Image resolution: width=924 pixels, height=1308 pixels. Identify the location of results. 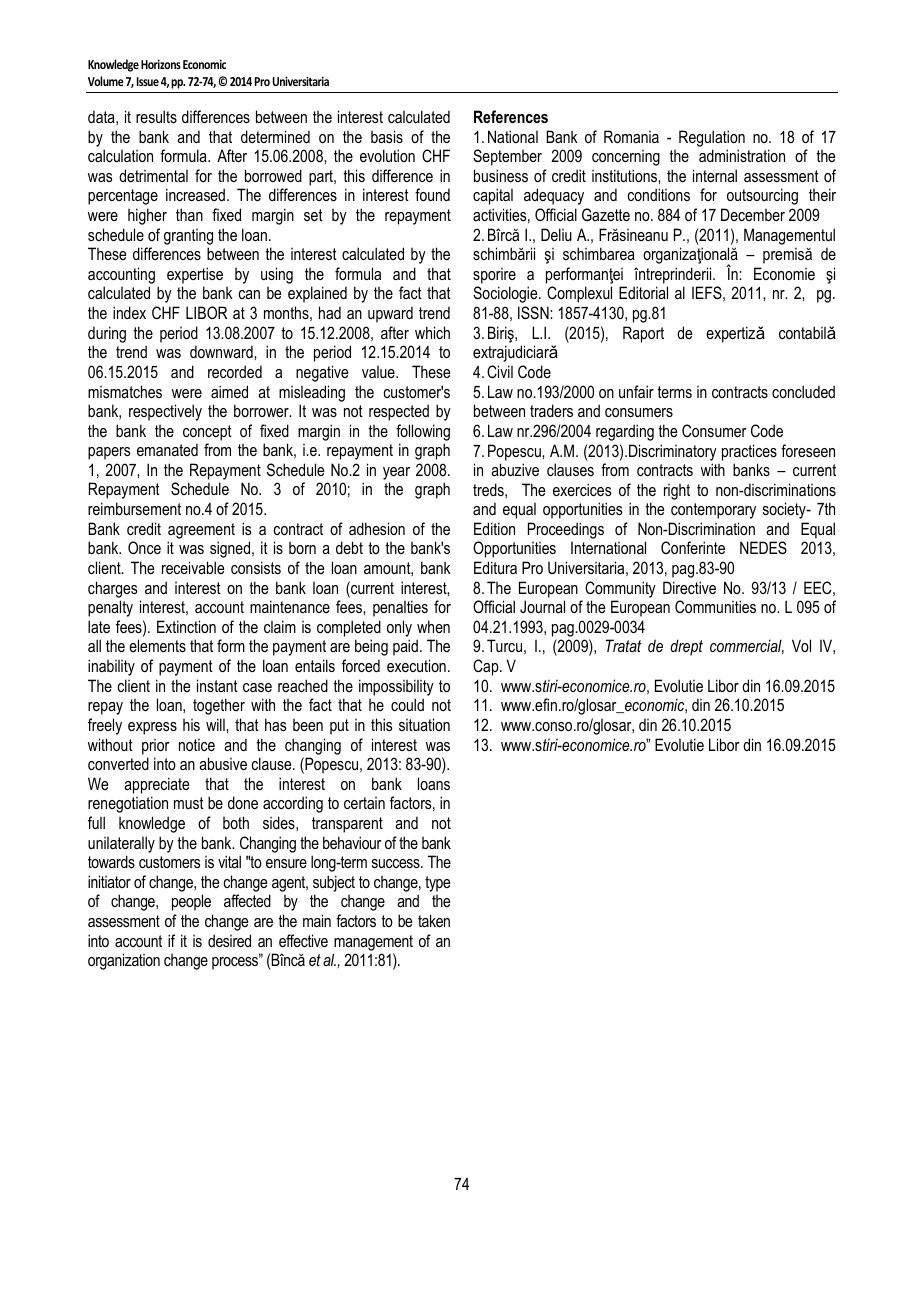
(156, 116).
